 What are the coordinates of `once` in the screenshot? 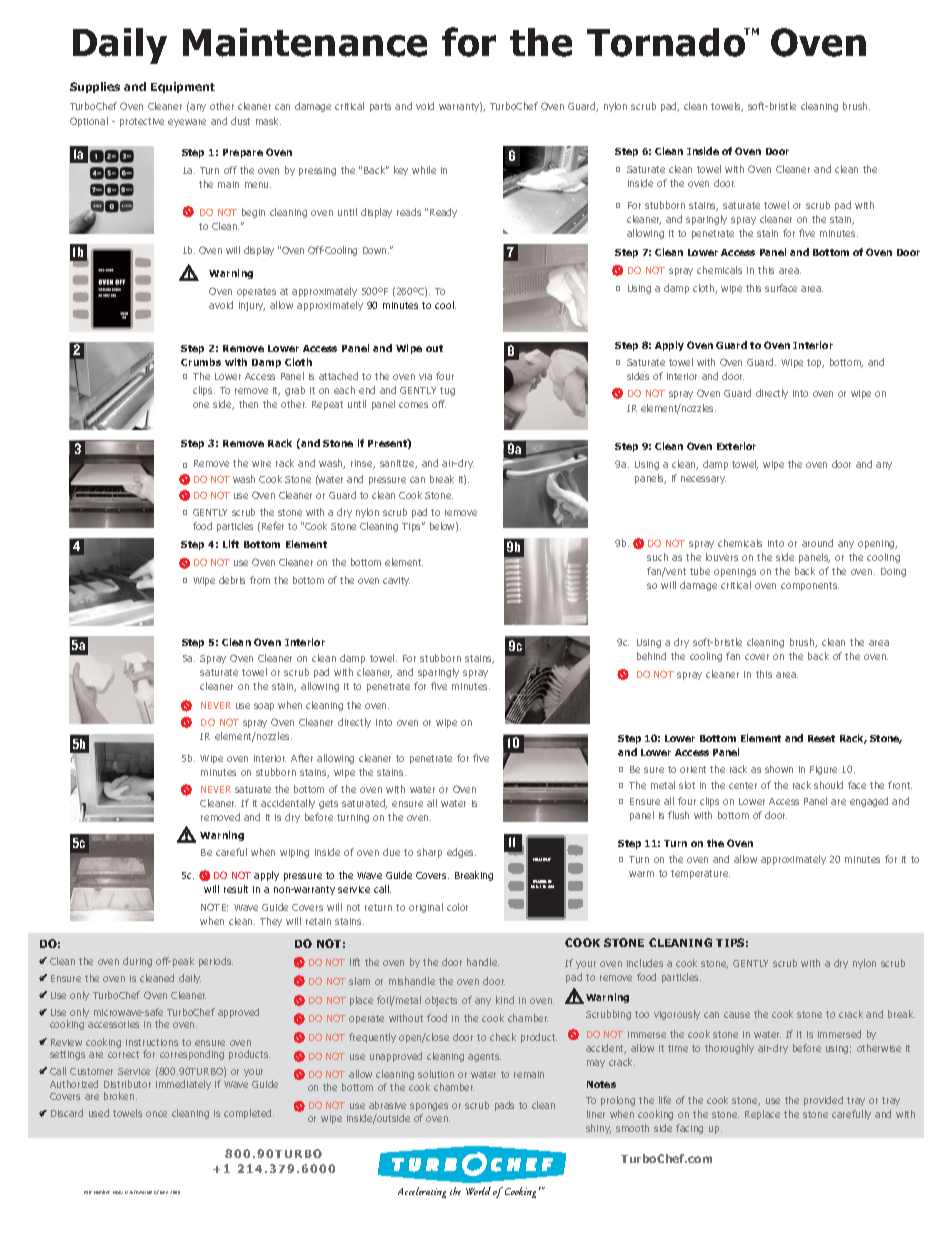 It's located at (156, 1114).
